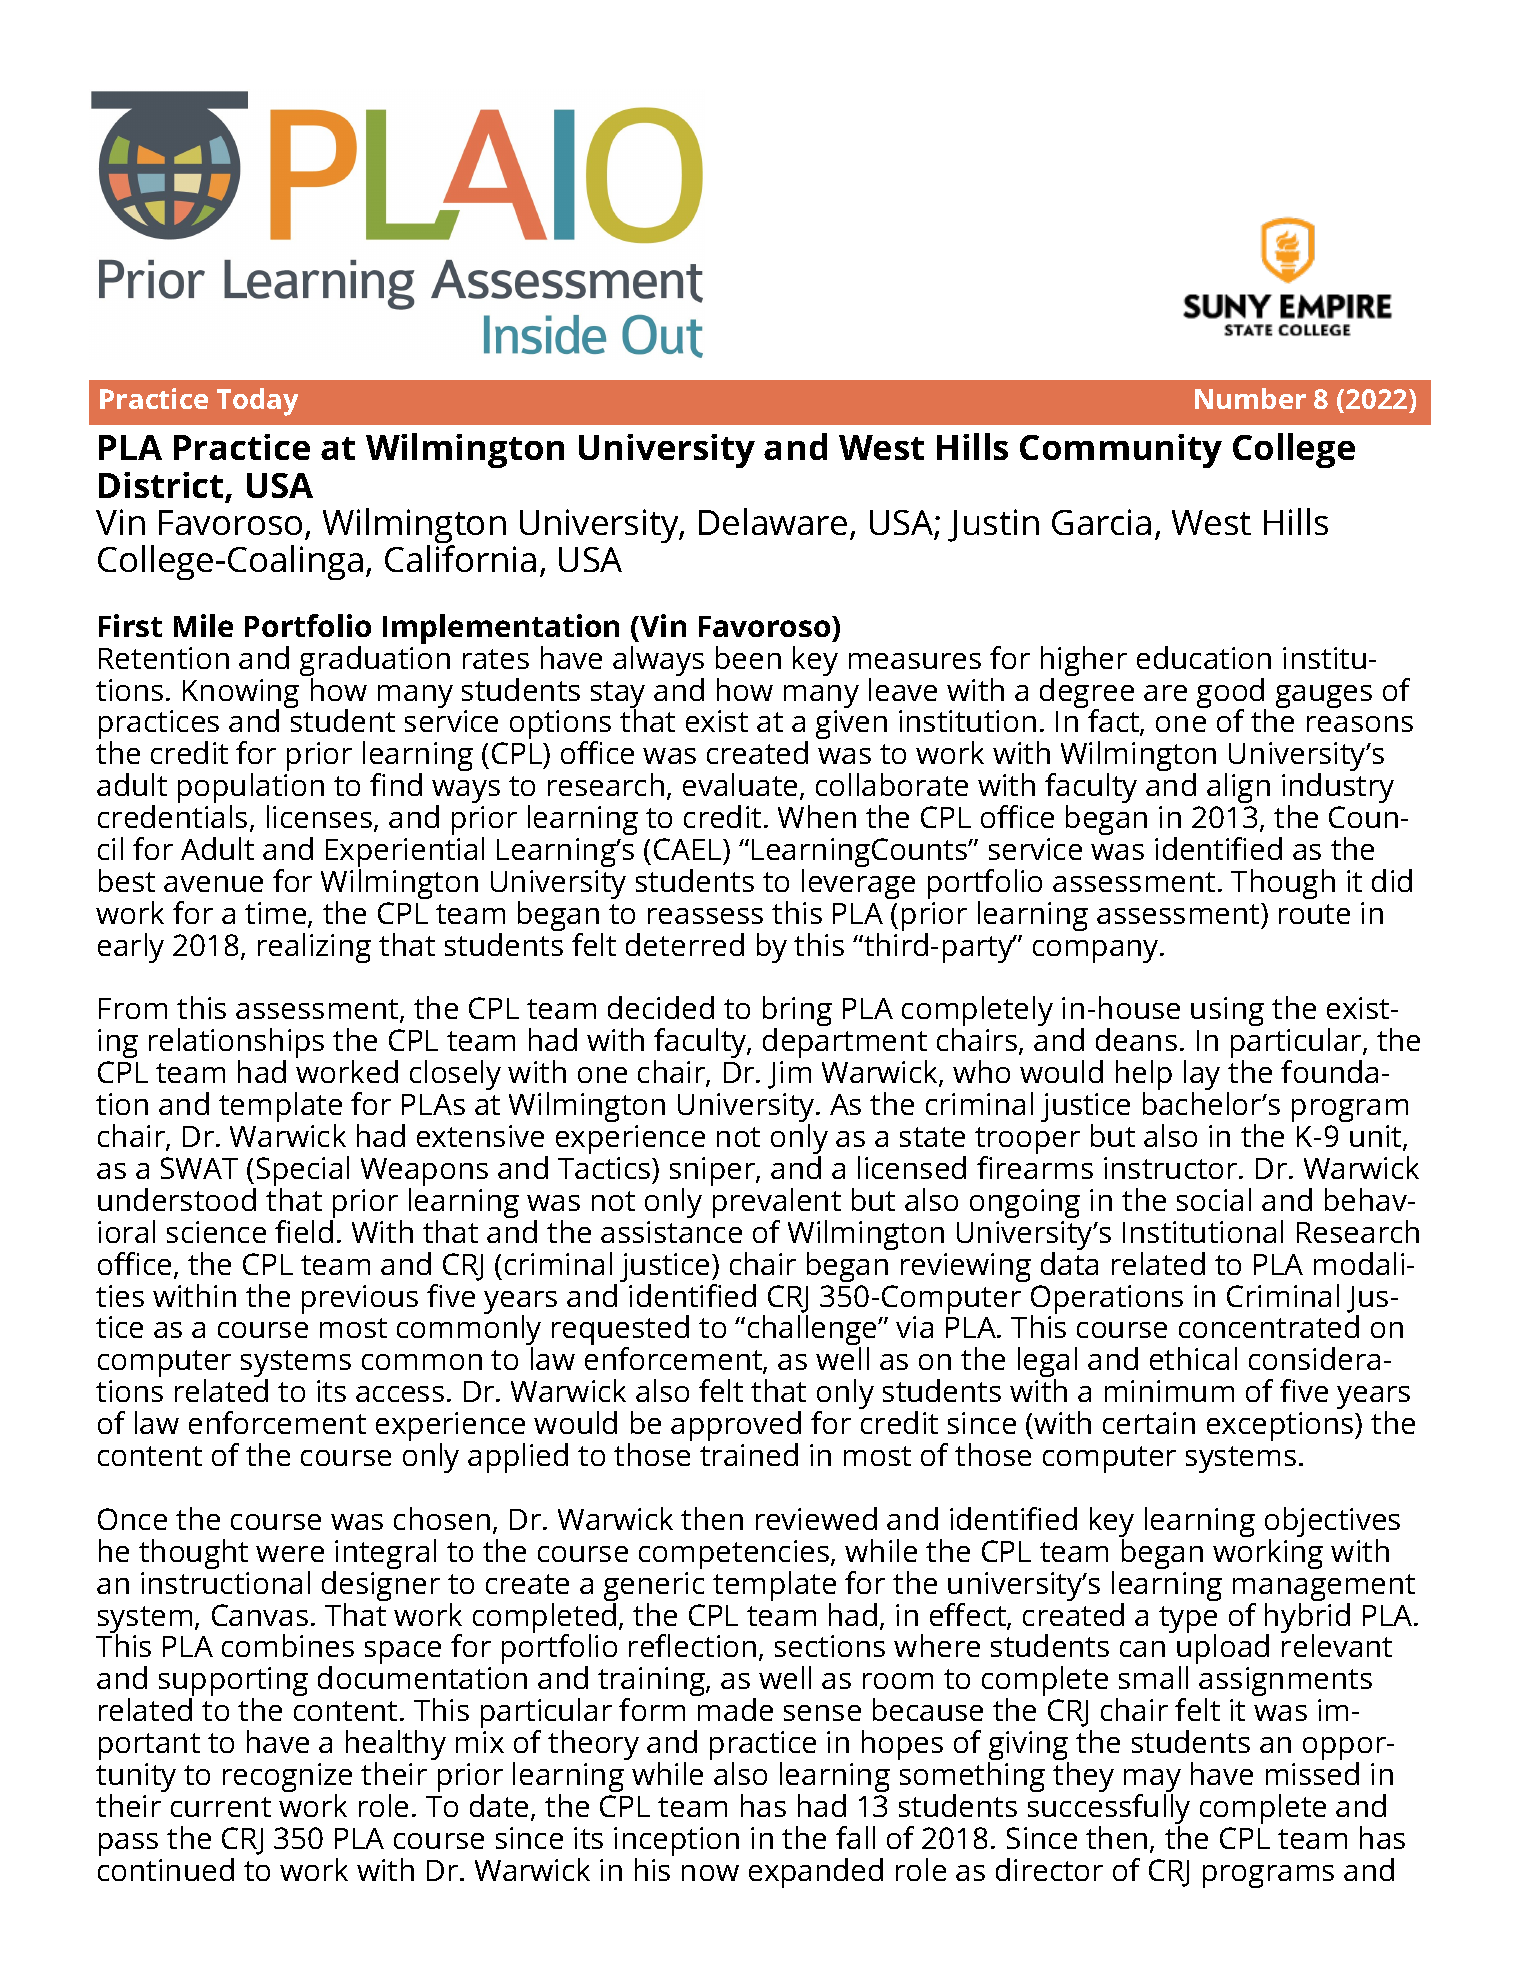  Describe the element at coordinates (816, 1873) in the screenshot. I see `expanded` at that location.
